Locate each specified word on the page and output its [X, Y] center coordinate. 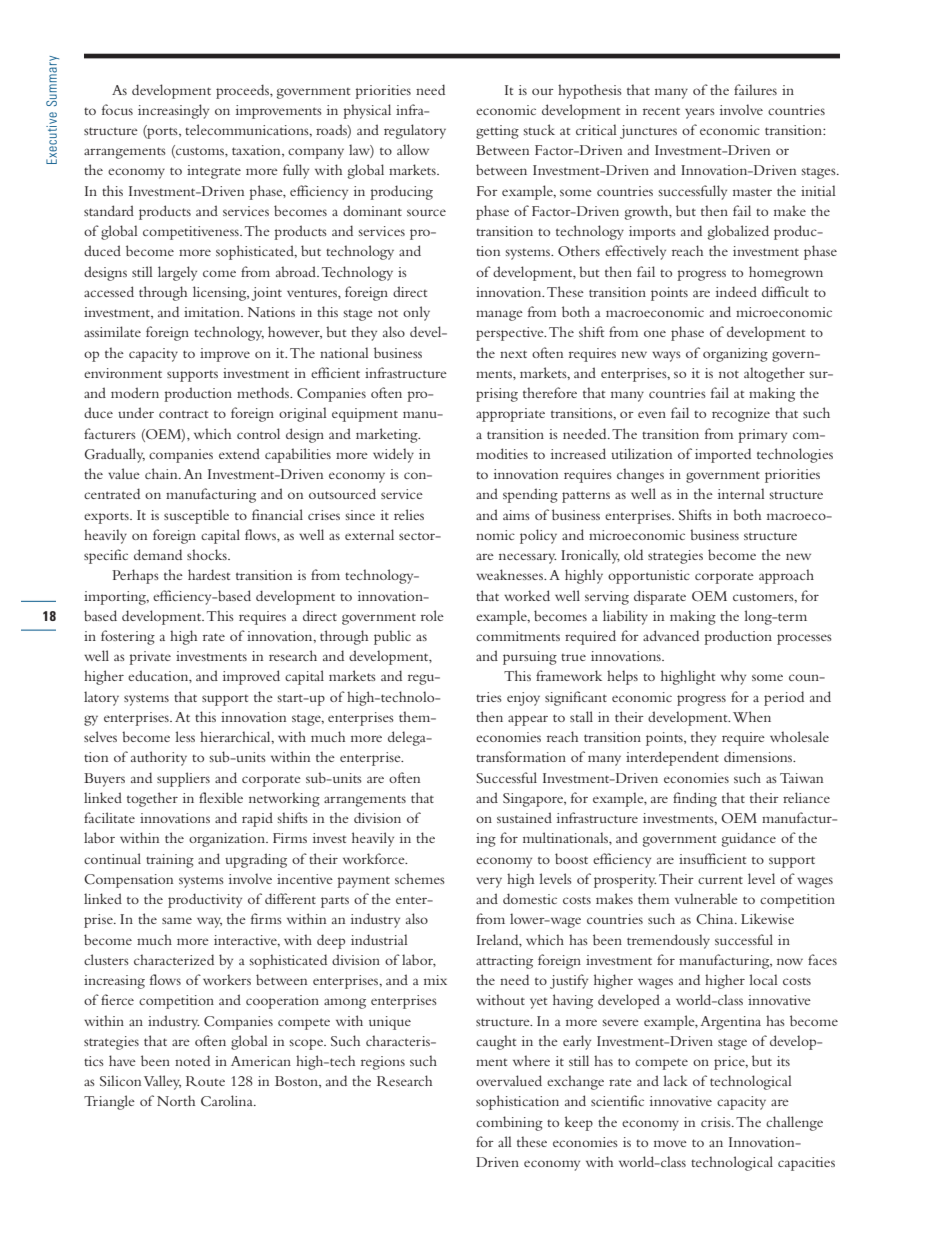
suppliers [183, 779]
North [176, 1100]
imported [723, 455]
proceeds [243, 91]
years [700, 113]
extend [239, 453]
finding [695, 799]
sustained [524, 817]
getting [497, 132]
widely [393, 455]
